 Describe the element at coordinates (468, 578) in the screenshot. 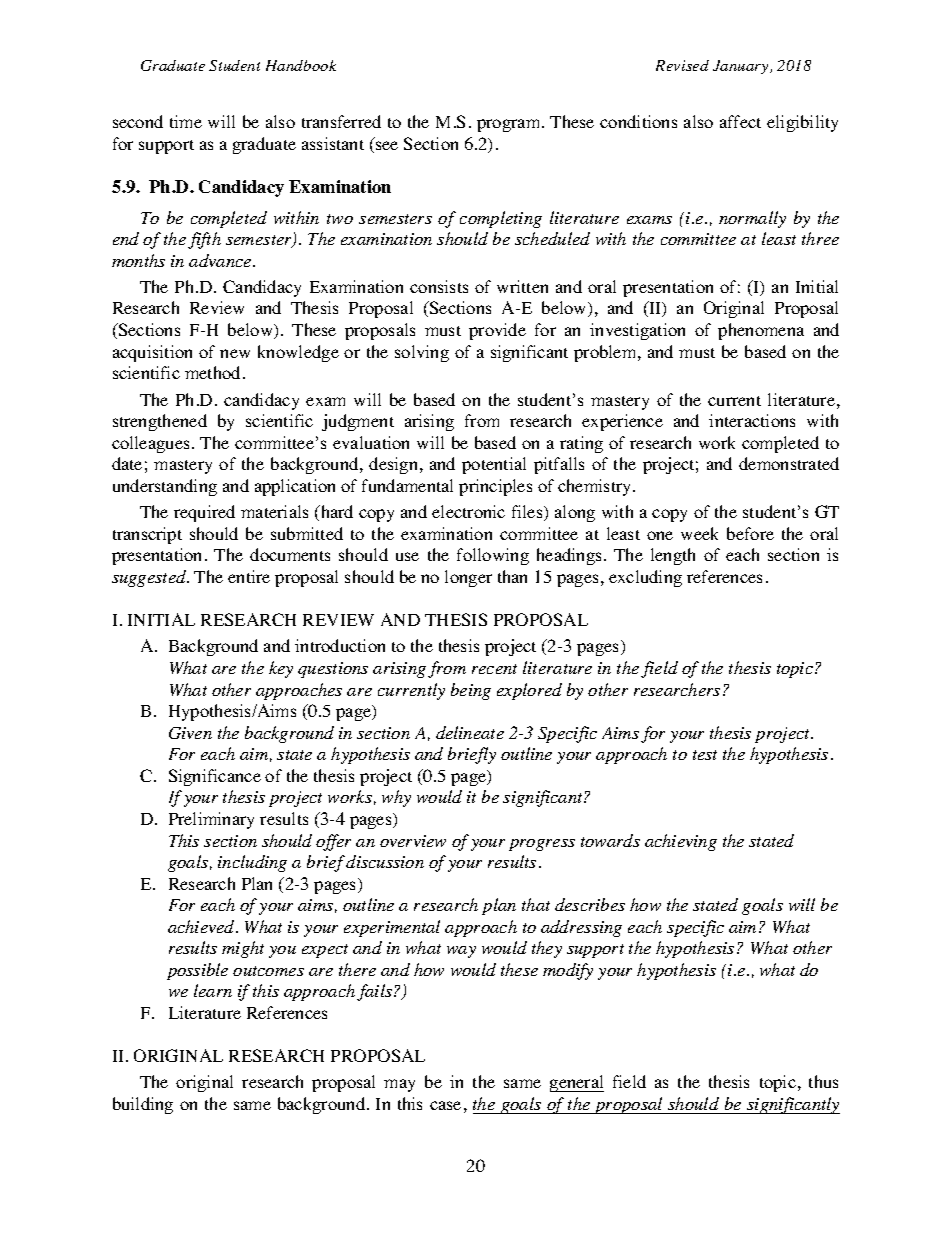

I see `longer` at that location.
